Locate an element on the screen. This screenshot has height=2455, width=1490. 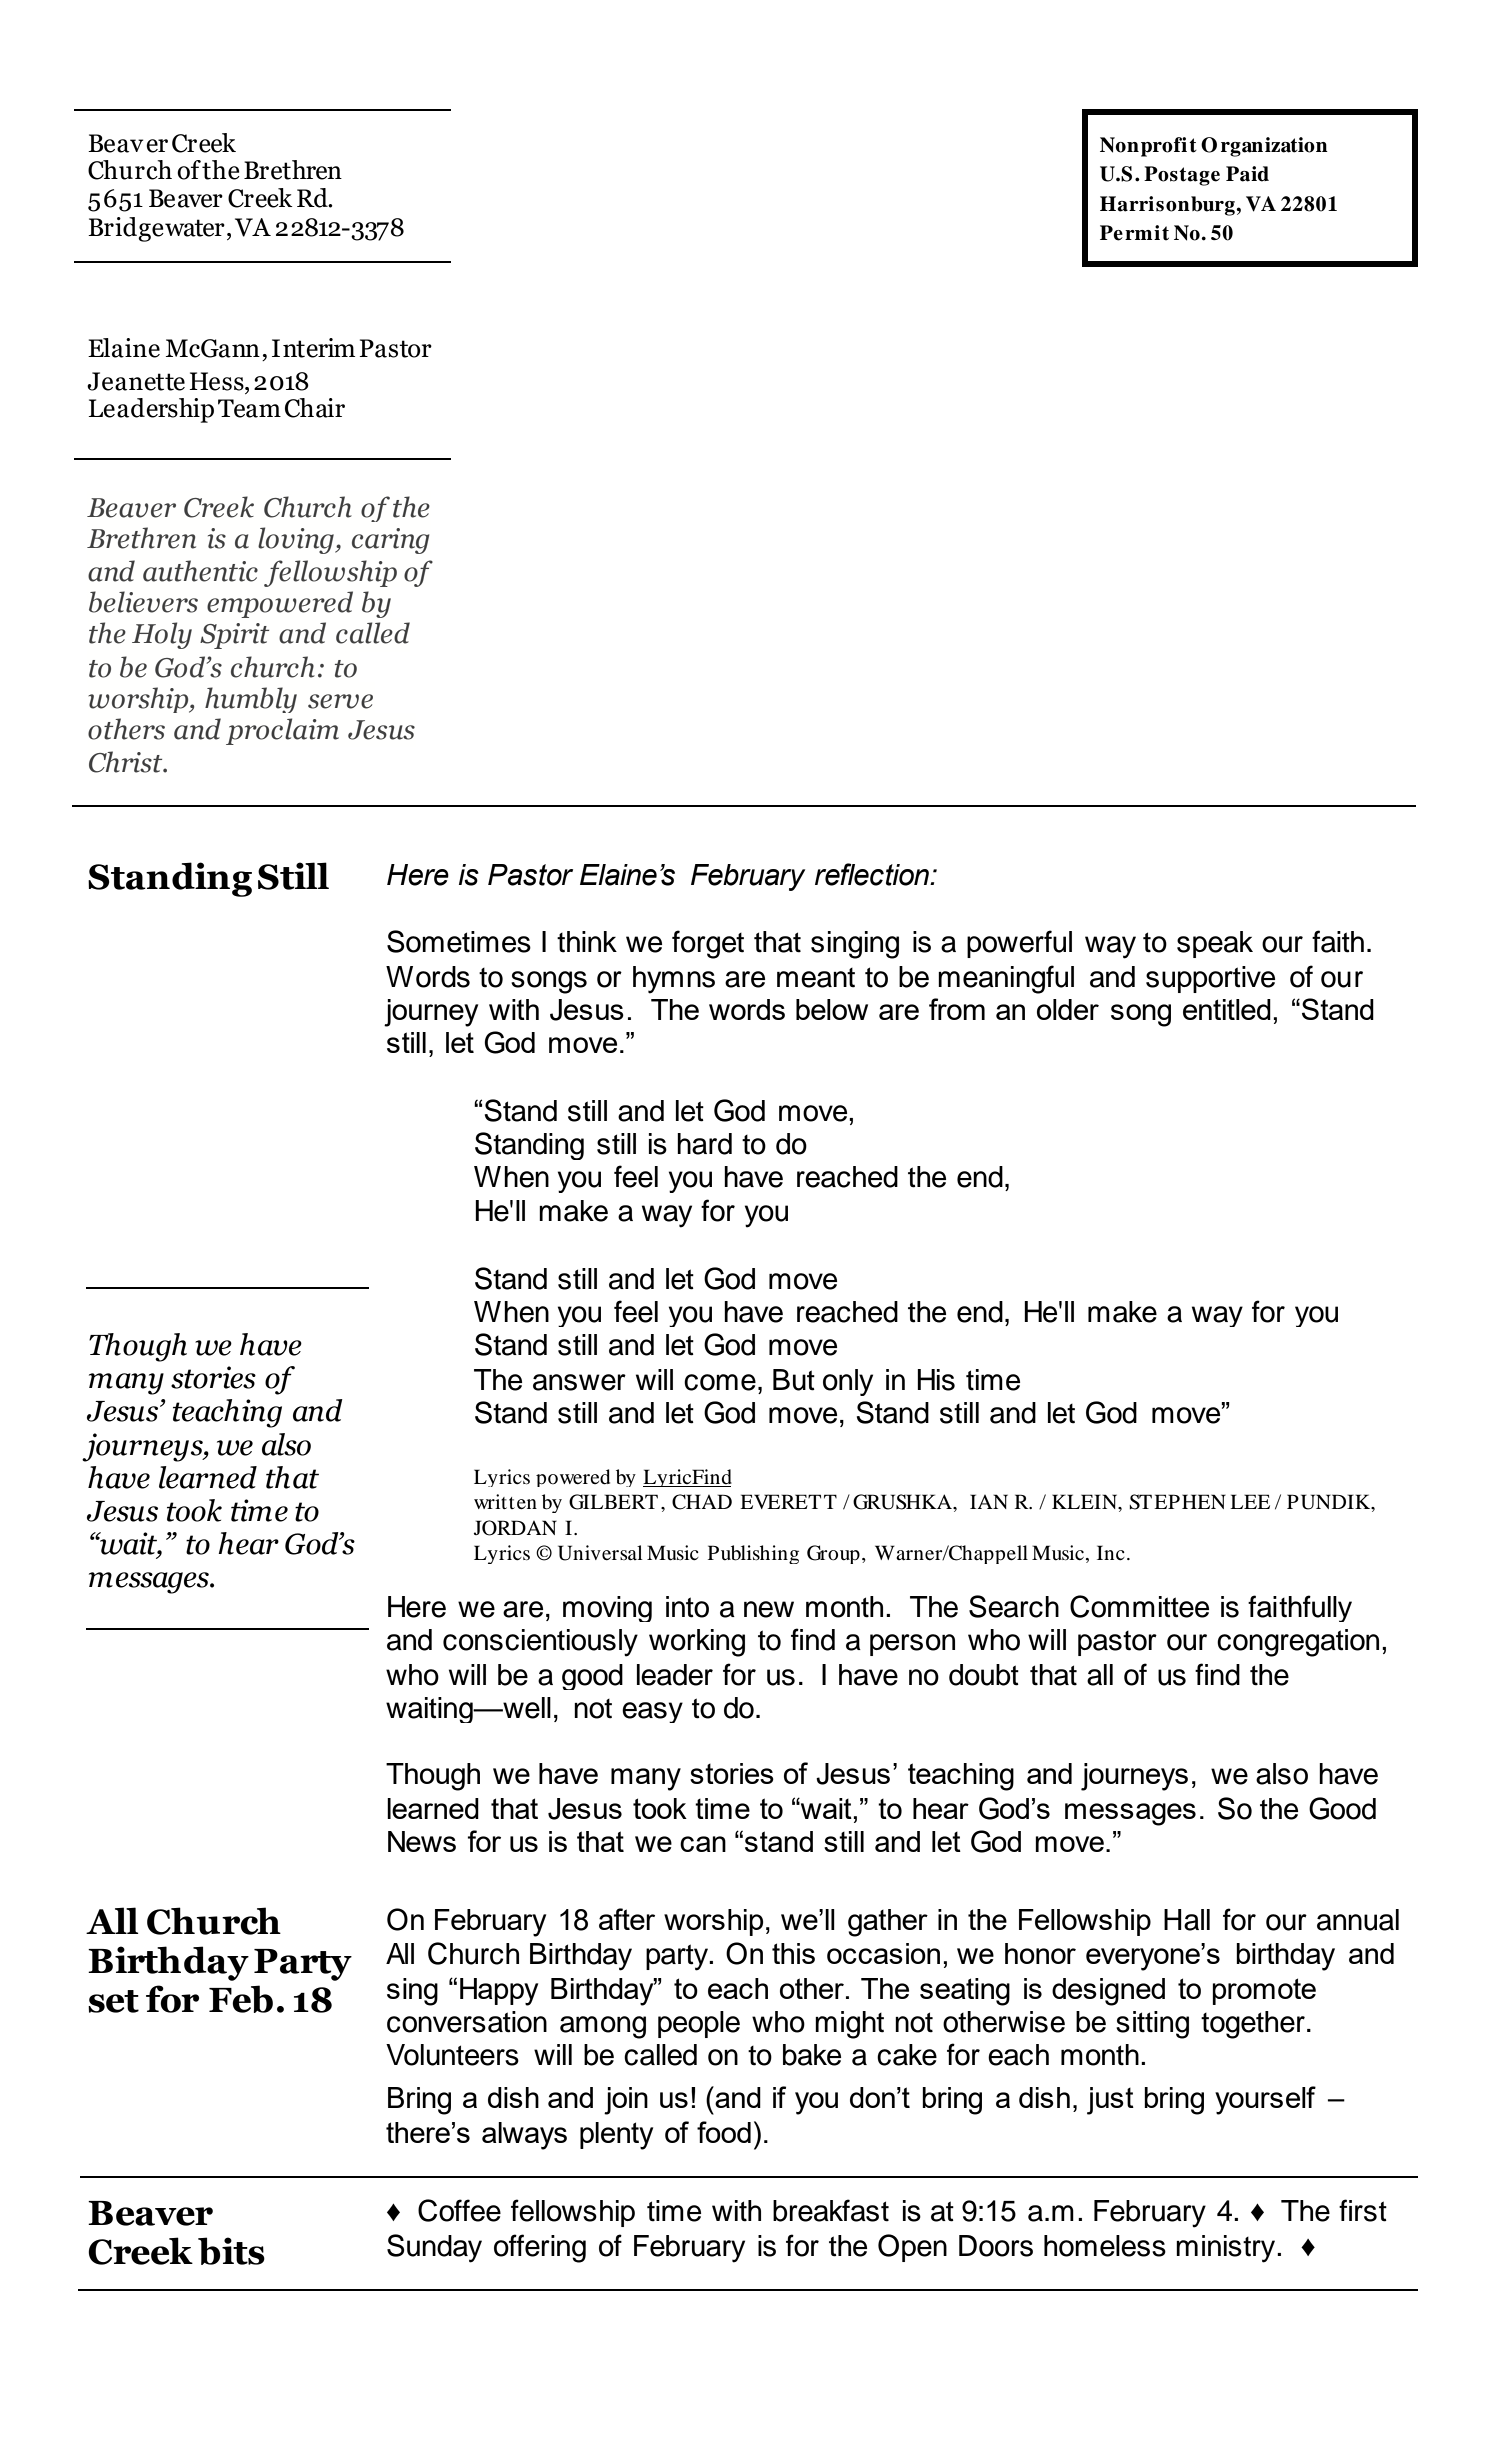
Bridgewater is located at coordinates (156, 229).
